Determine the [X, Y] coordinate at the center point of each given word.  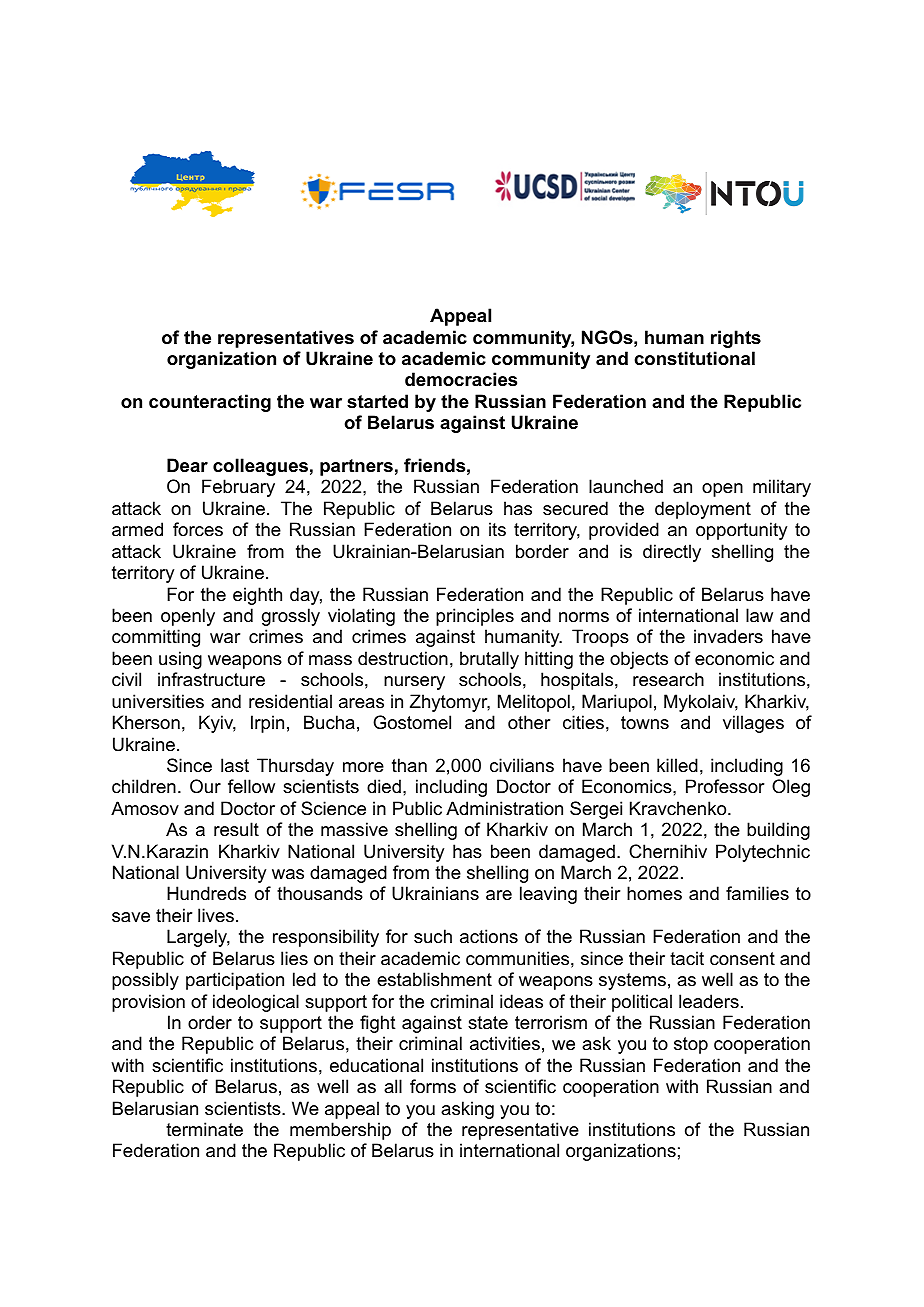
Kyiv [217, 724]
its [497, 529]
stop [691, 1045]
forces [198, 529]
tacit [687, 958]
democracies [461, 379]
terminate [204, 1129]
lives [216, 915]
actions [489, 936]
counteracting [210, 403]
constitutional [694, 358]
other [529, 722]
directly [672, 553]
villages [753, 724]
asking [467, 1110]
